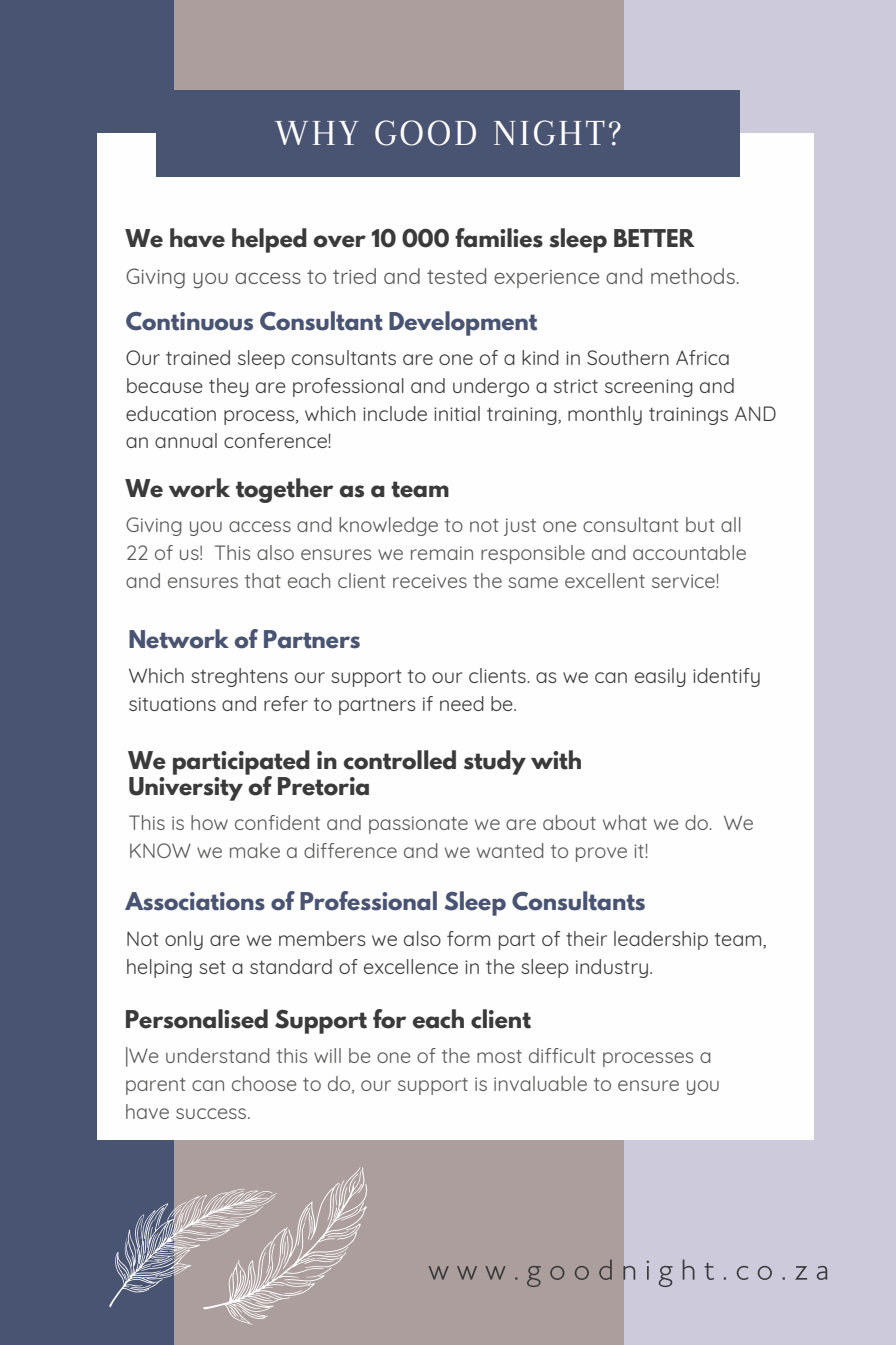 The height and width of the screenshot is (1345, 896). What do you see at coordinates (499, 1056) in the screenshot?
I see `most` at bounding box center [499, 1056].
